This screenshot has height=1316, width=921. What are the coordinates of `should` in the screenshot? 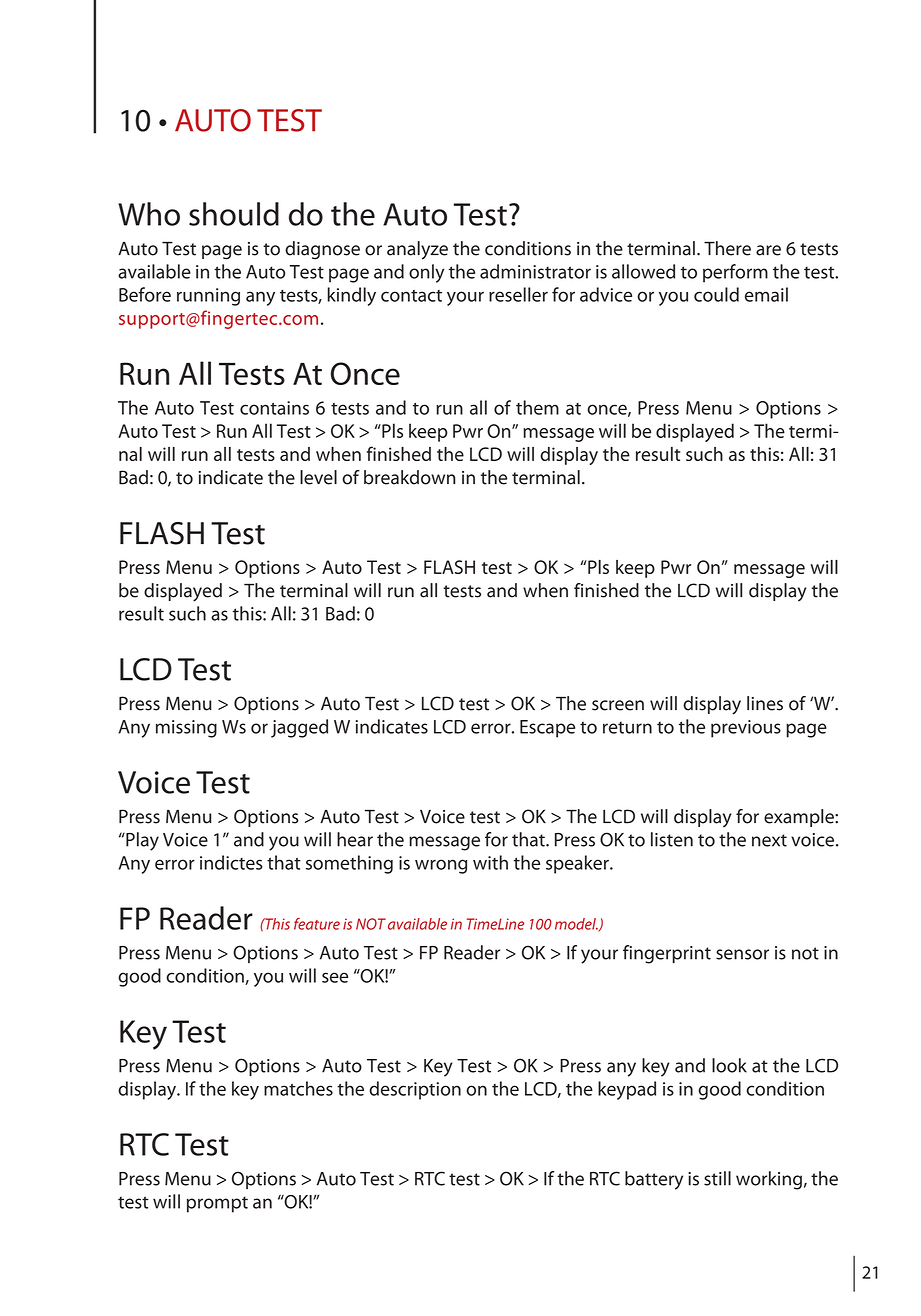 It's located at (234, 214).
